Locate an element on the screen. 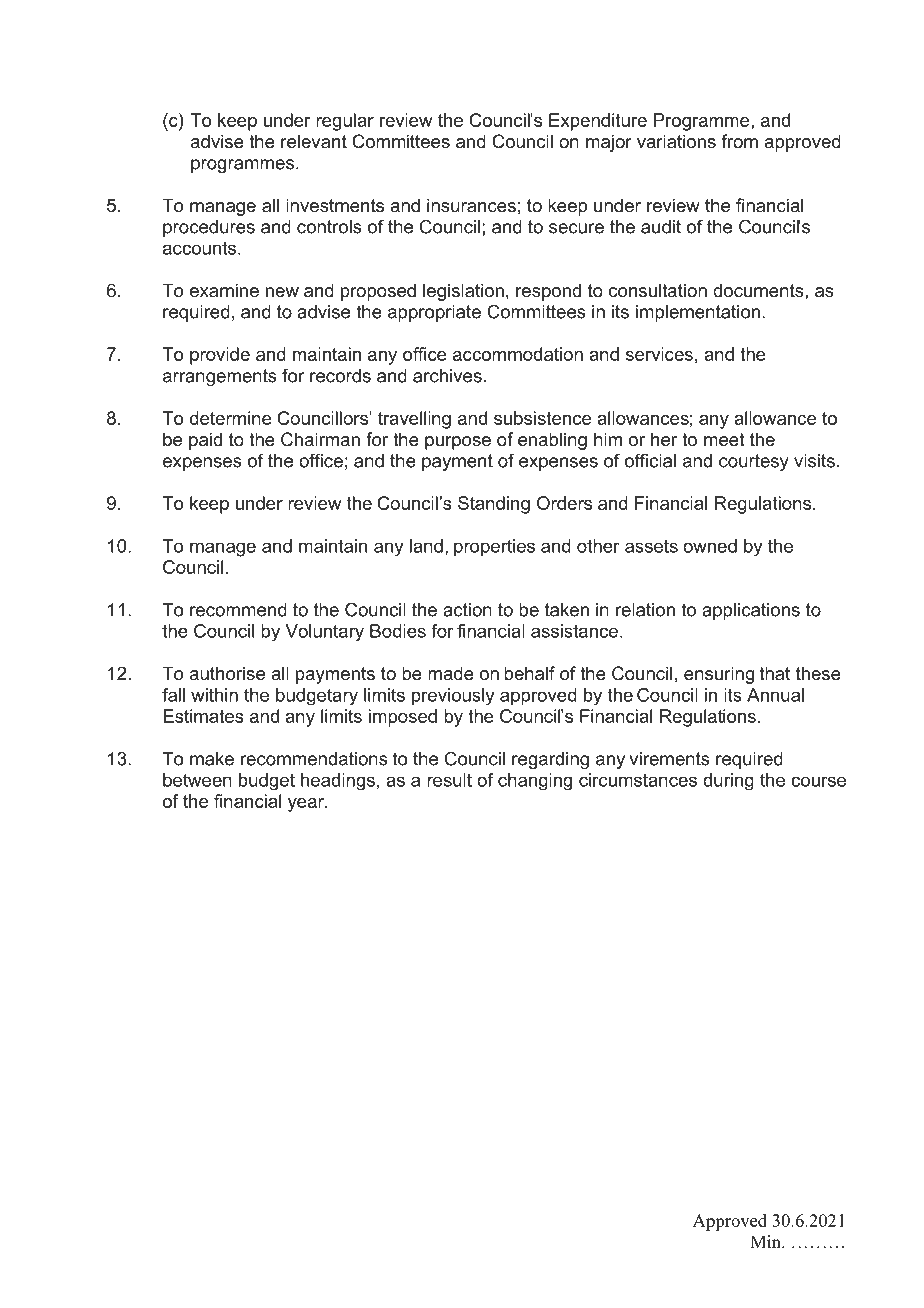 The image size is (924, 1308). action is located at coordinates (467, 610).
